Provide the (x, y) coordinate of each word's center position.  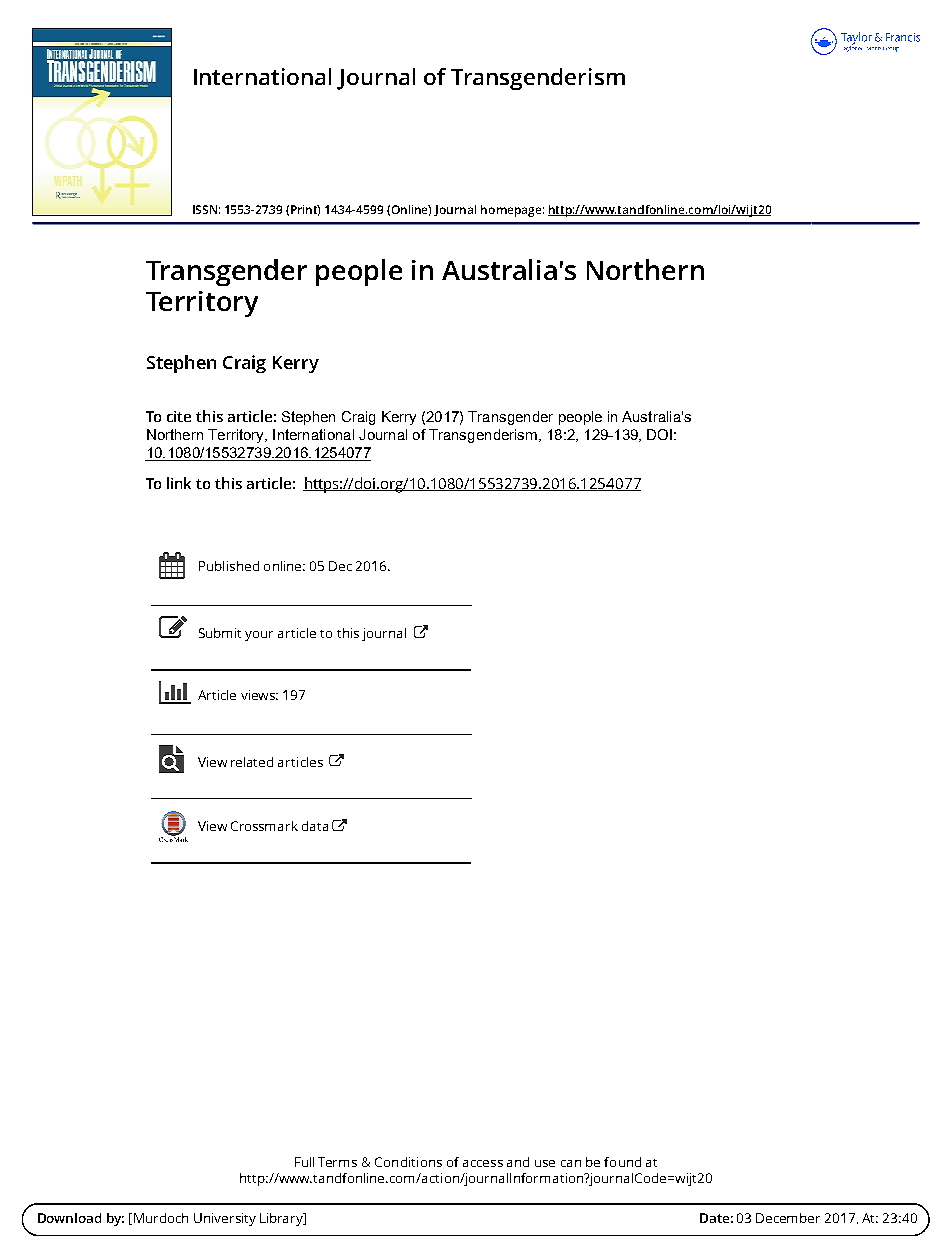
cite (179, 416)
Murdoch (161, 1218)
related (252, 762)
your (259, 636)
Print (305, 210)
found (622, 1162)
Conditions (408, 1162)
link (179, 483)
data (315, 826)
